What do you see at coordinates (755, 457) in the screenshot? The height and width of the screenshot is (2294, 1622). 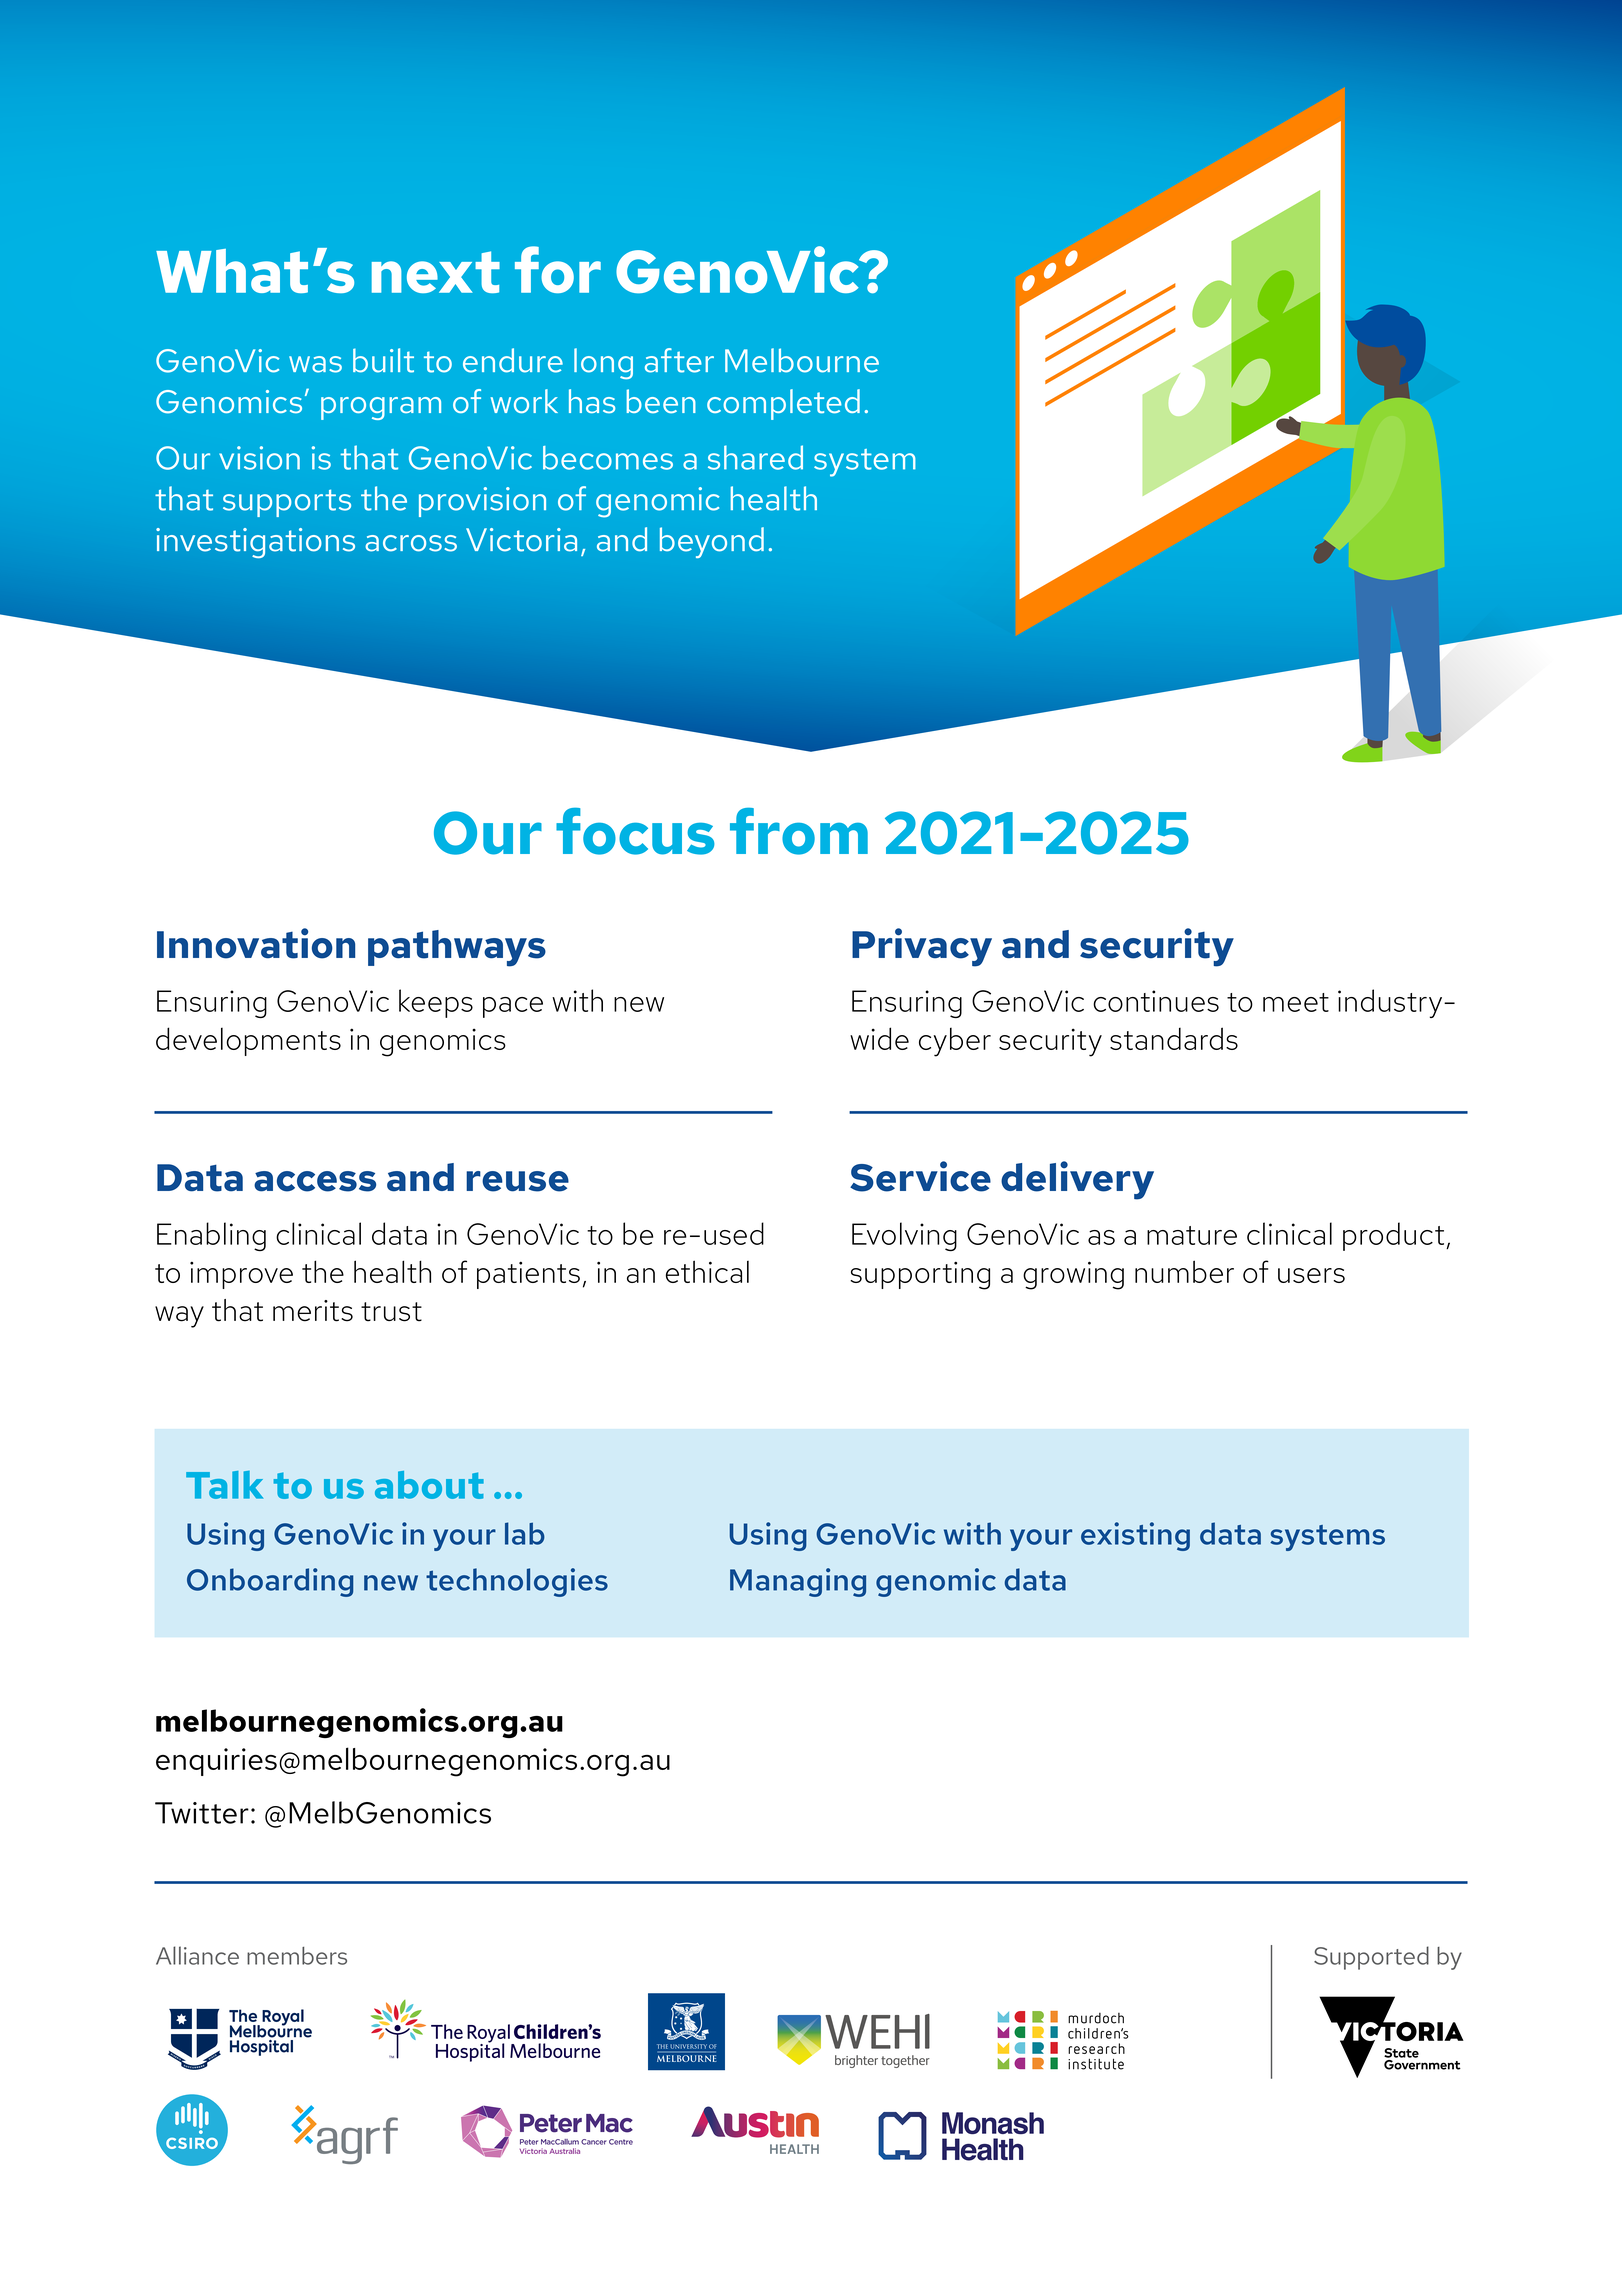 I see `shared` at bounding box center [755, 457].
